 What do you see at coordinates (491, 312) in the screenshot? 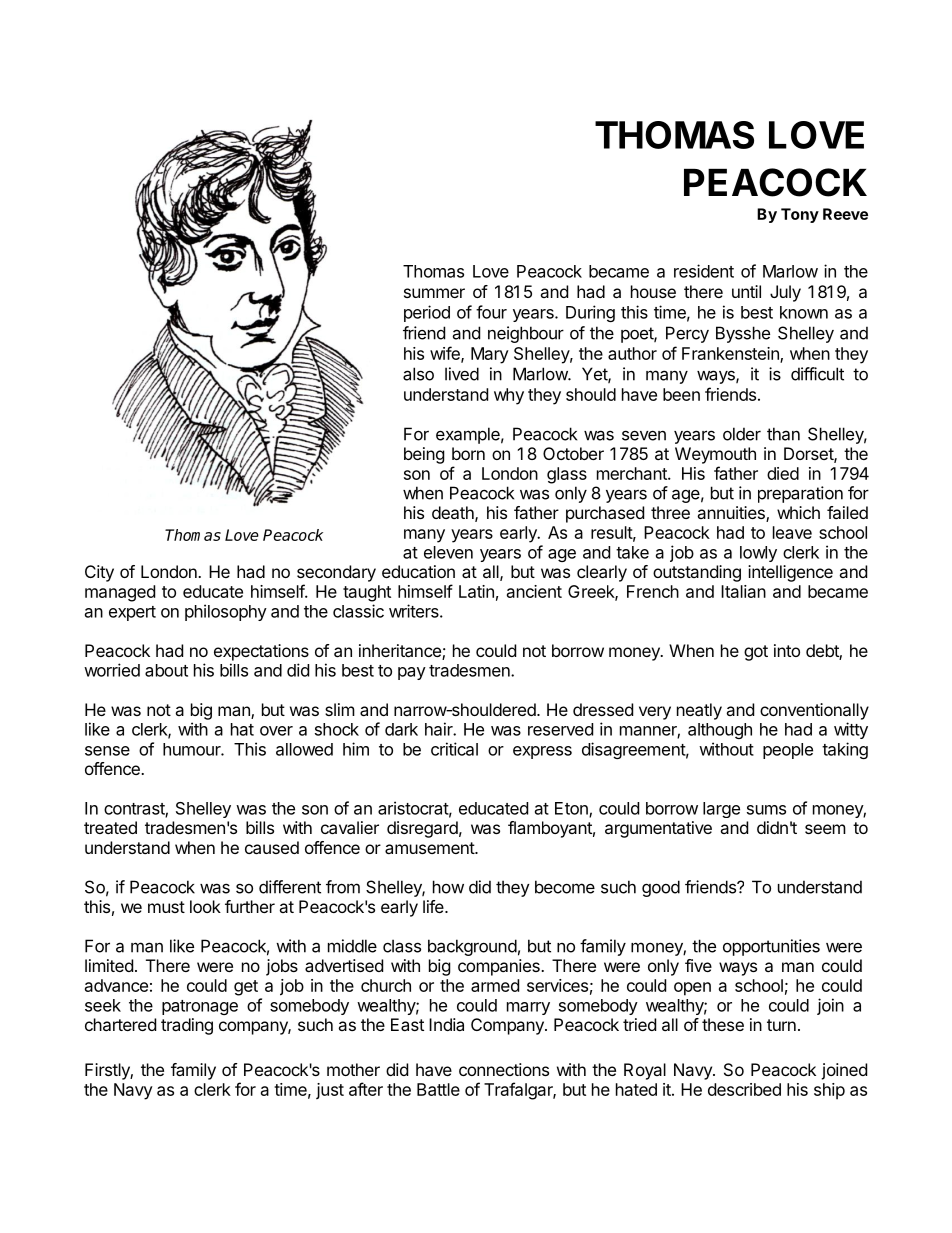
I see `four` at bounding box center [491, 312].
